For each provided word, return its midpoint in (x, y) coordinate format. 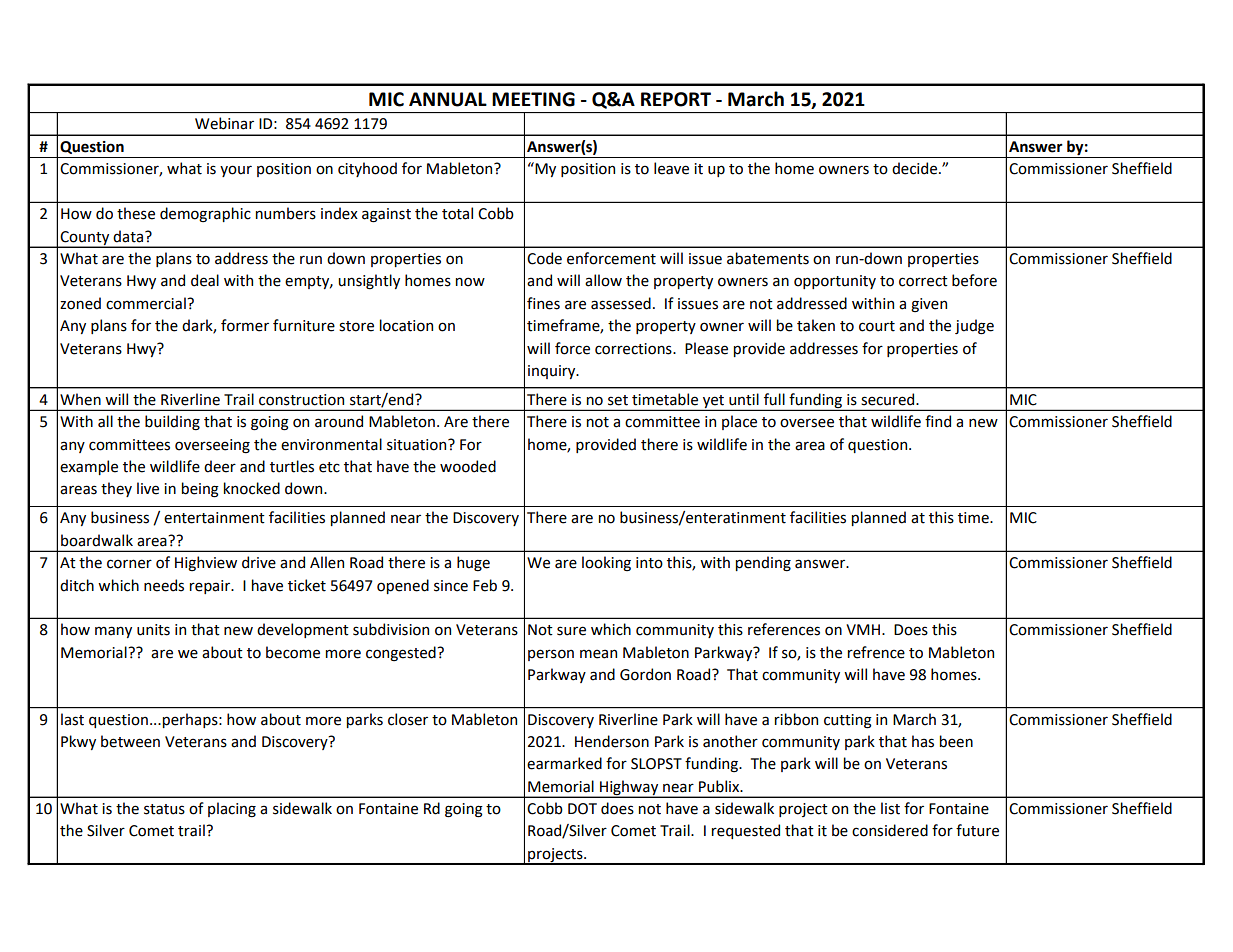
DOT (582, 809)
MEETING (533, 99)
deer (220, 466)
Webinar (224, 123)
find (938, 421)
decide (916, 168)
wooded (468, 466)
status (164, 809)
